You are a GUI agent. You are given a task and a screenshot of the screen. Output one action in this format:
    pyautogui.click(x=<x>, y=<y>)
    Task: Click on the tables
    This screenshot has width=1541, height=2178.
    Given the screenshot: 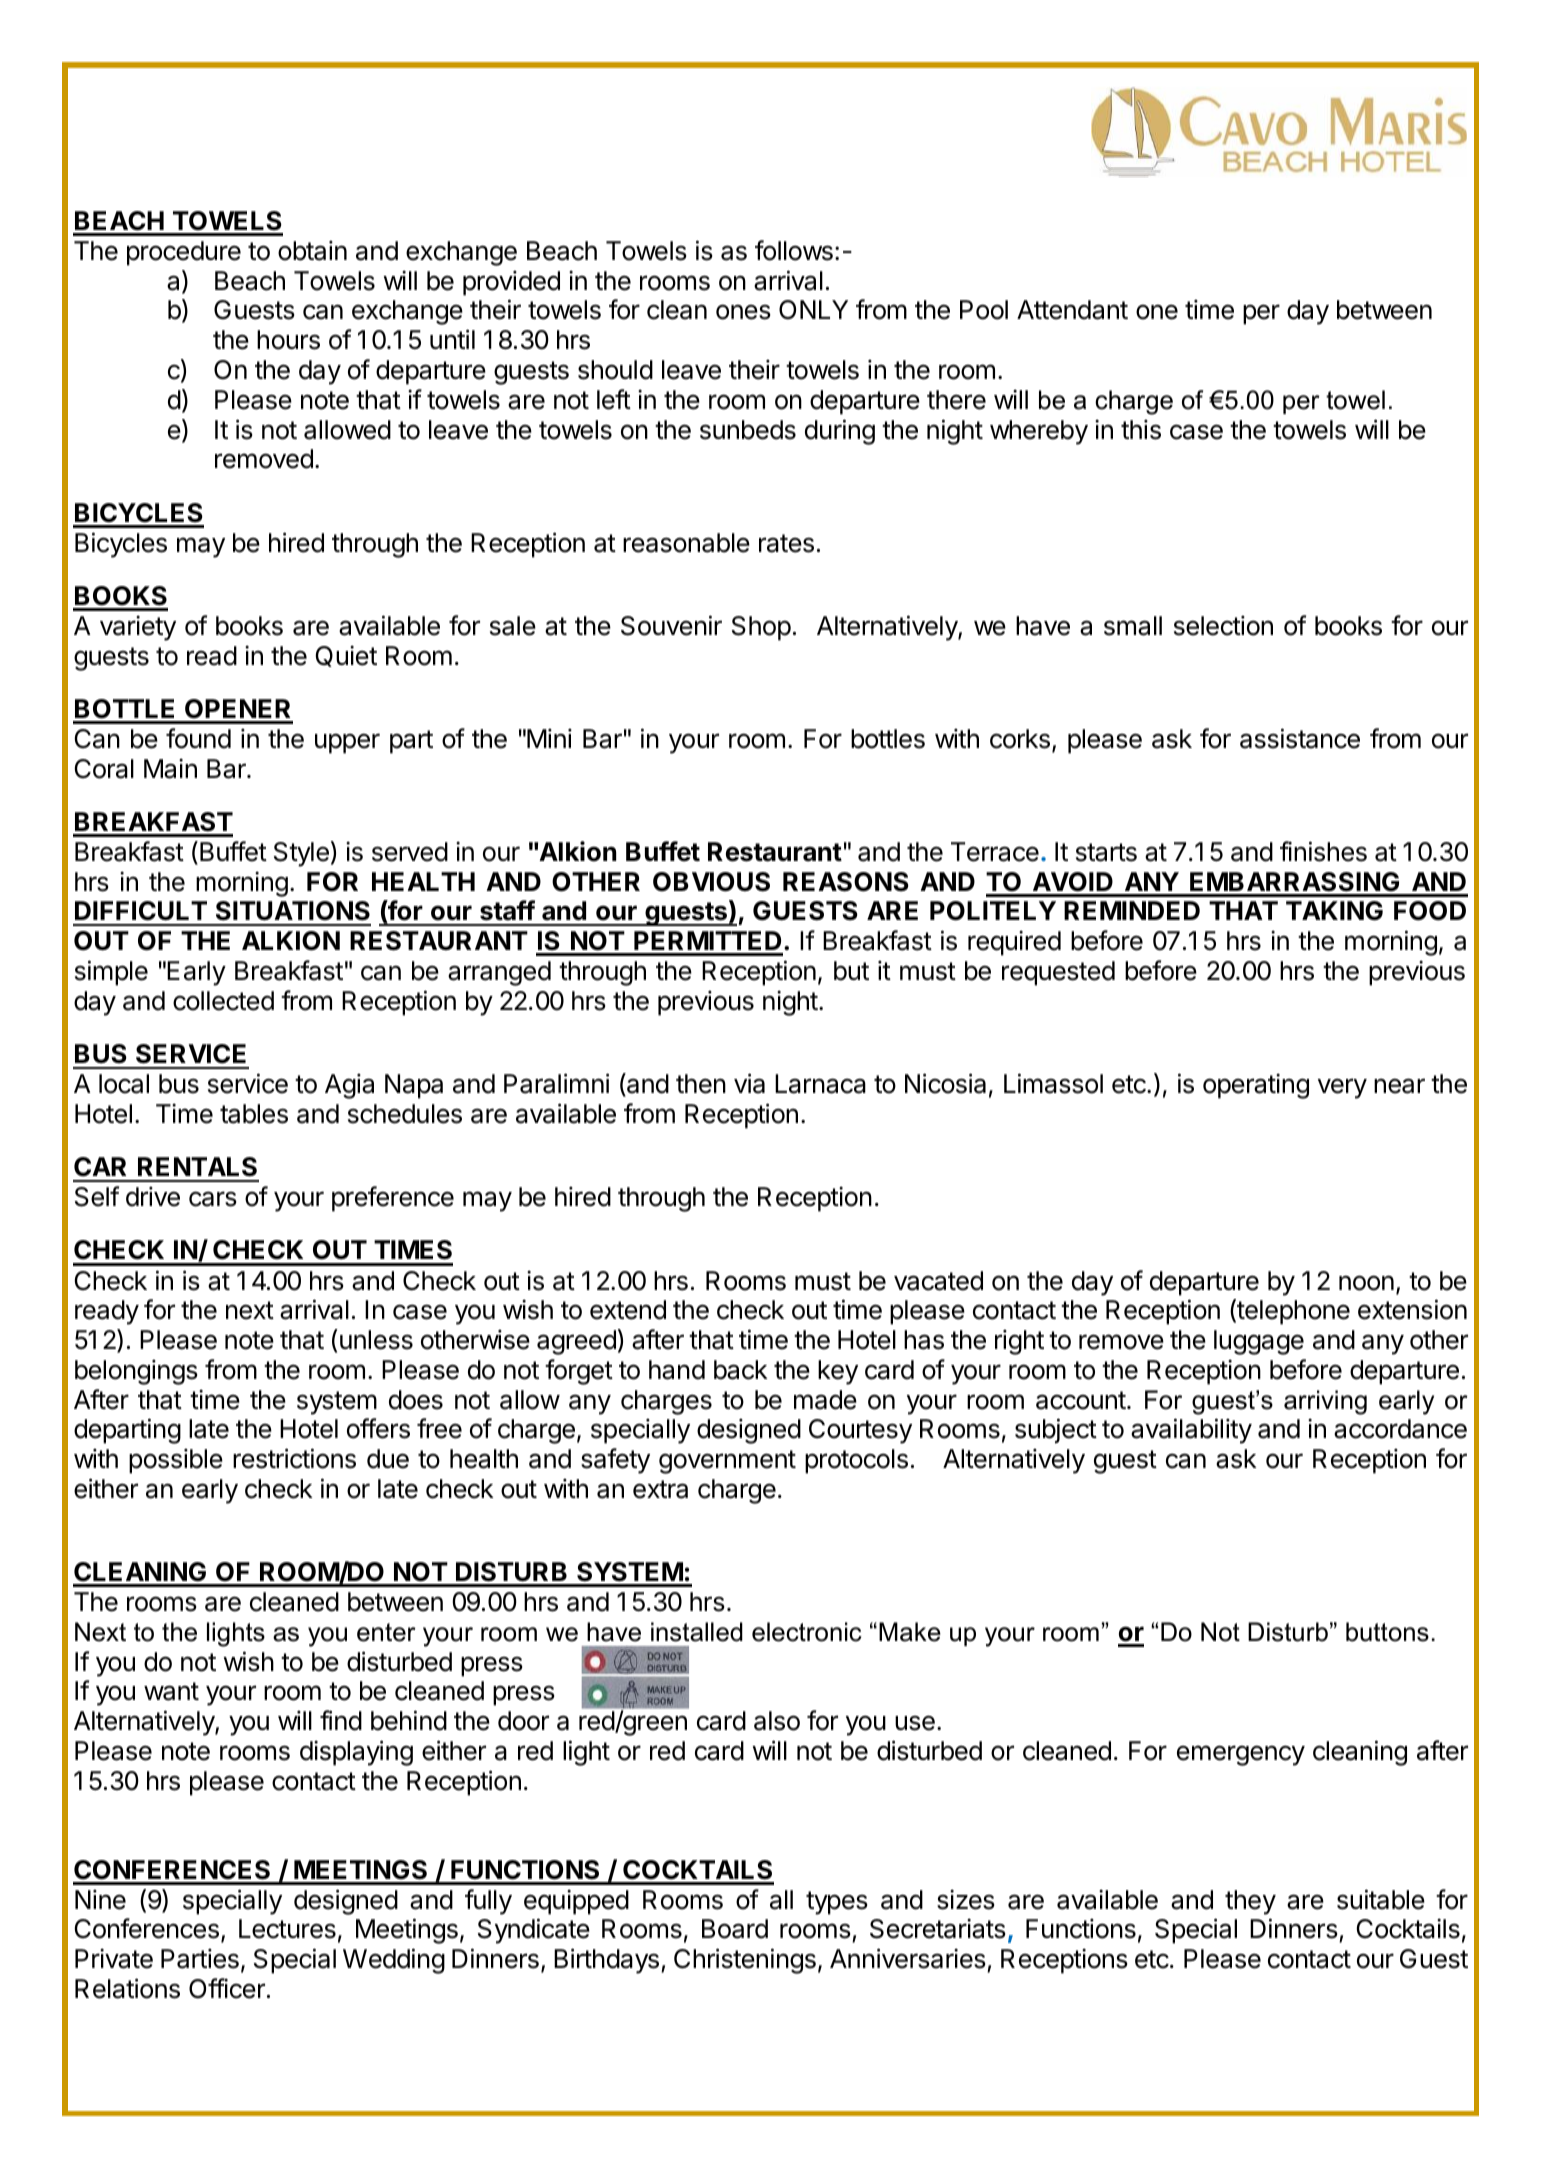 What is the action you would take?
    pyautogui.click(x=254, y=1114)
